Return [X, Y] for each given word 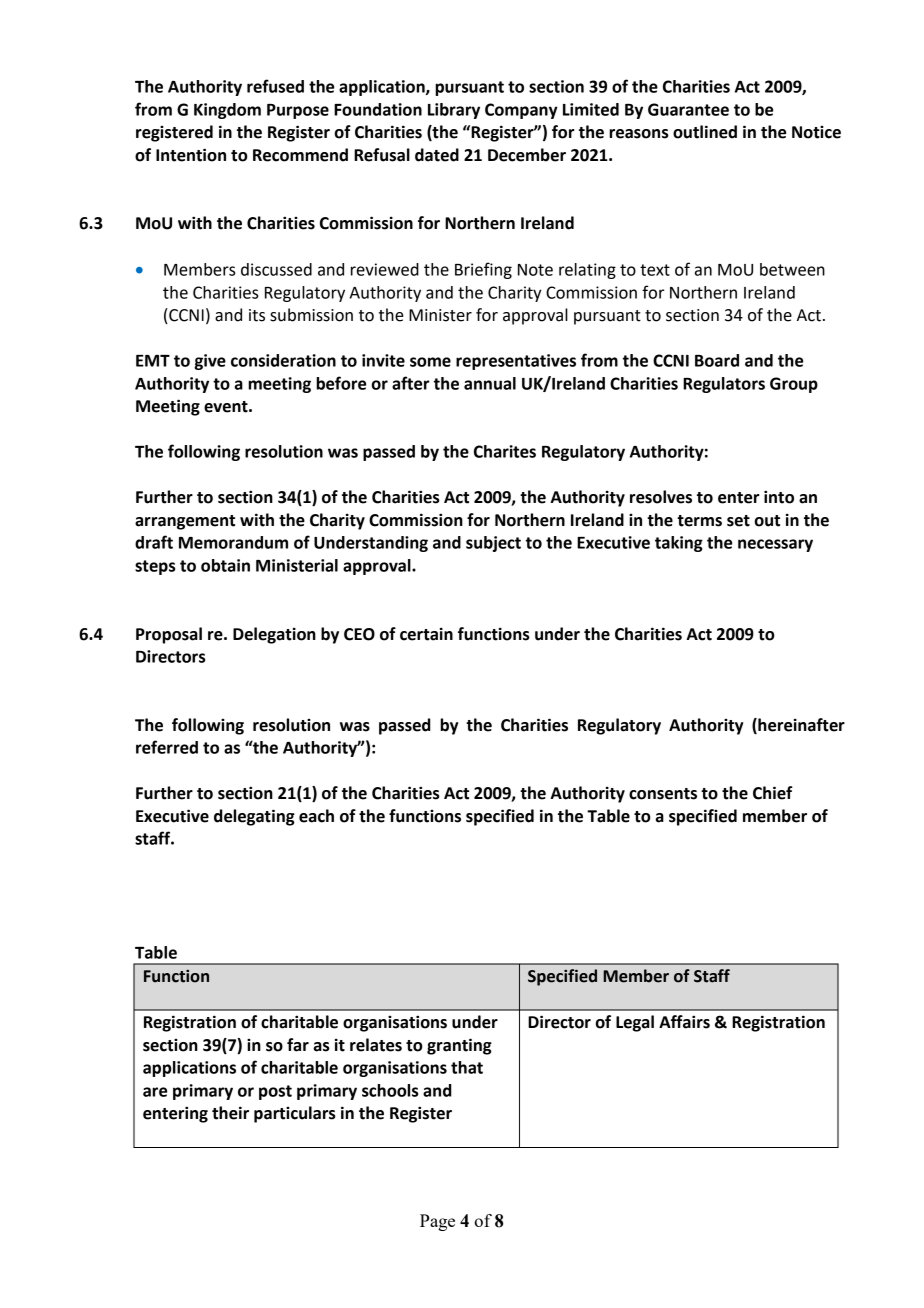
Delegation [274, 635]
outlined [705, 132]
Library [454, 111]
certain [426, 634]
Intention [191, 155]
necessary [775, 545]
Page [437, 1222]
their [230, 1113]
